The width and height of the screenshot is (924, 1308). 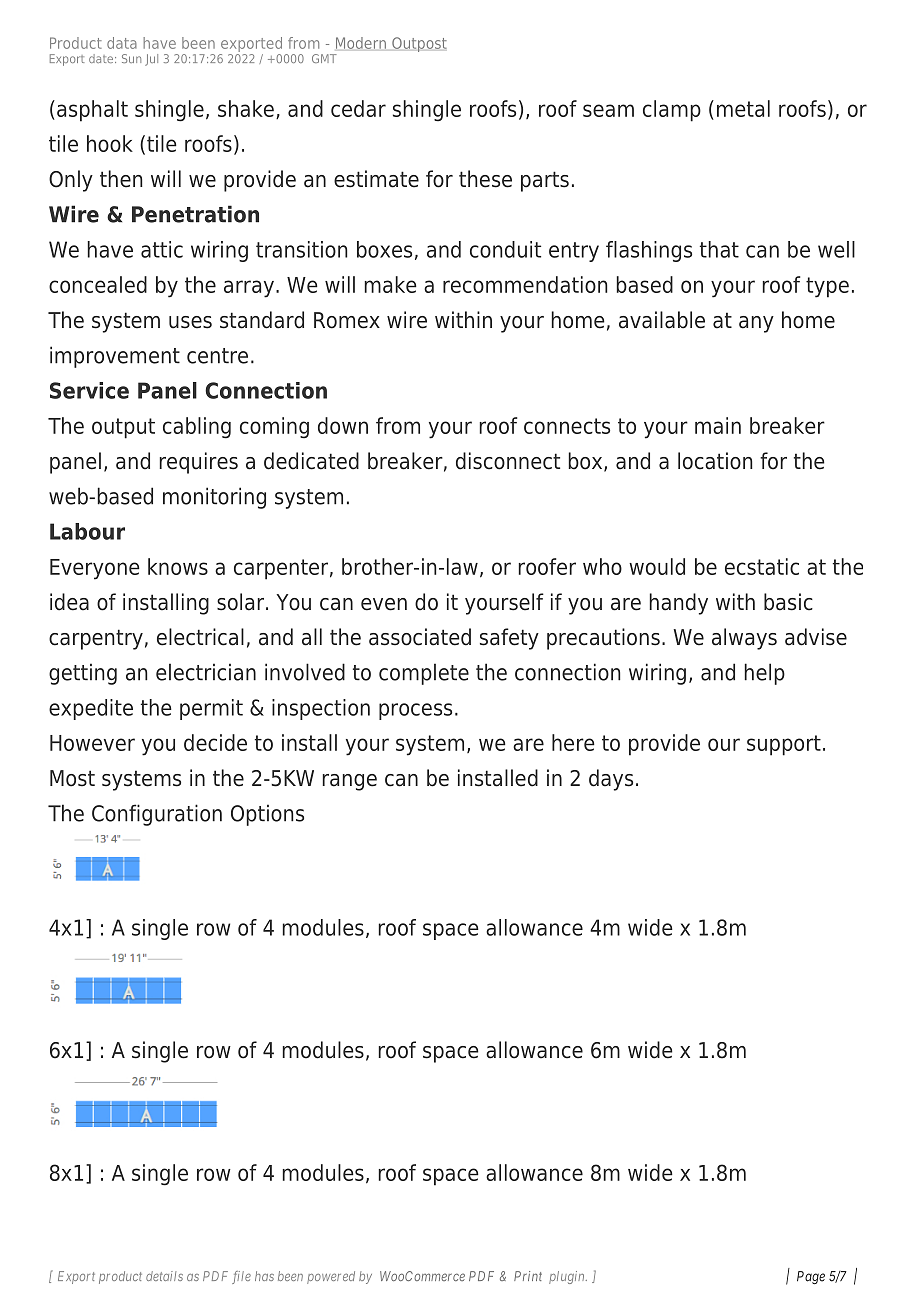 I want to click on Jul, so click(x=151, y=60).
